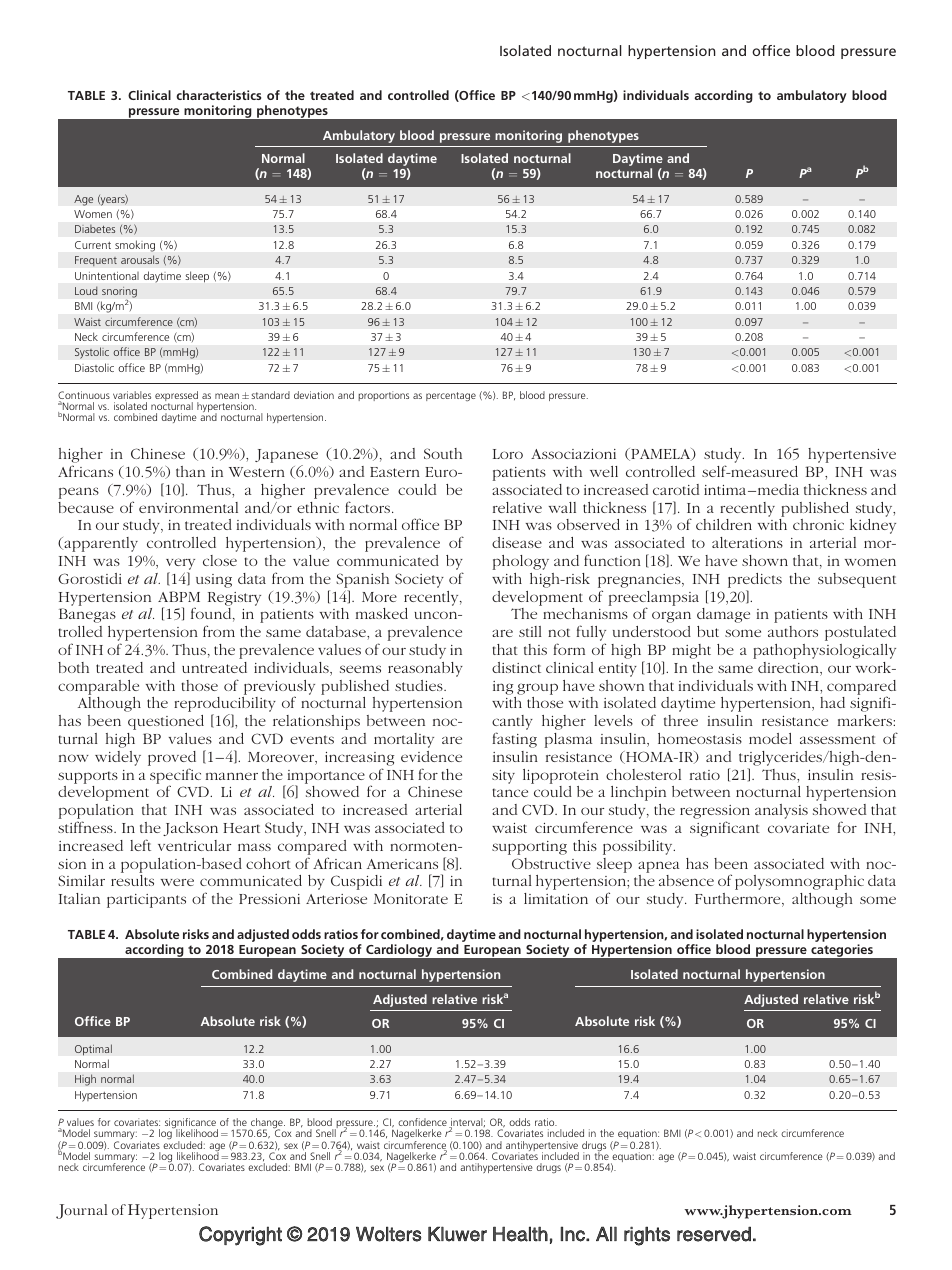  I want to click on analysis, so click(781, 811).
